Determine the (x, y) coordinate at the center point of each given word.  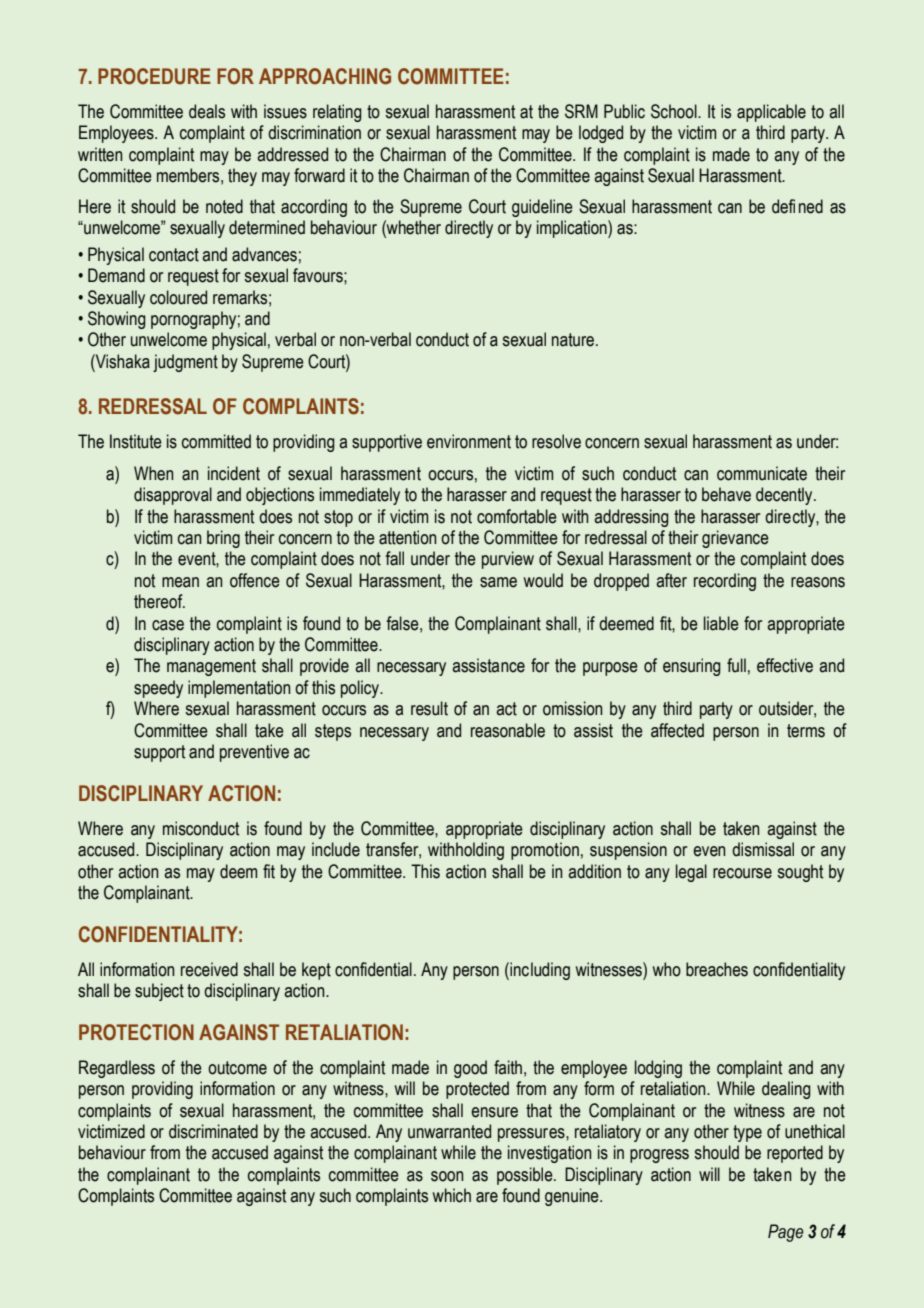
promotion (545, 851)
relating (337, 113)
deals (207, 111)
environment (469, 441)
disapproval (173, 496)
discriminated (213, 1131)
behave (726, 494)
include (336, 849)
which (452, 1195)
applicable (771, 113)
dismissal (763, 849)
